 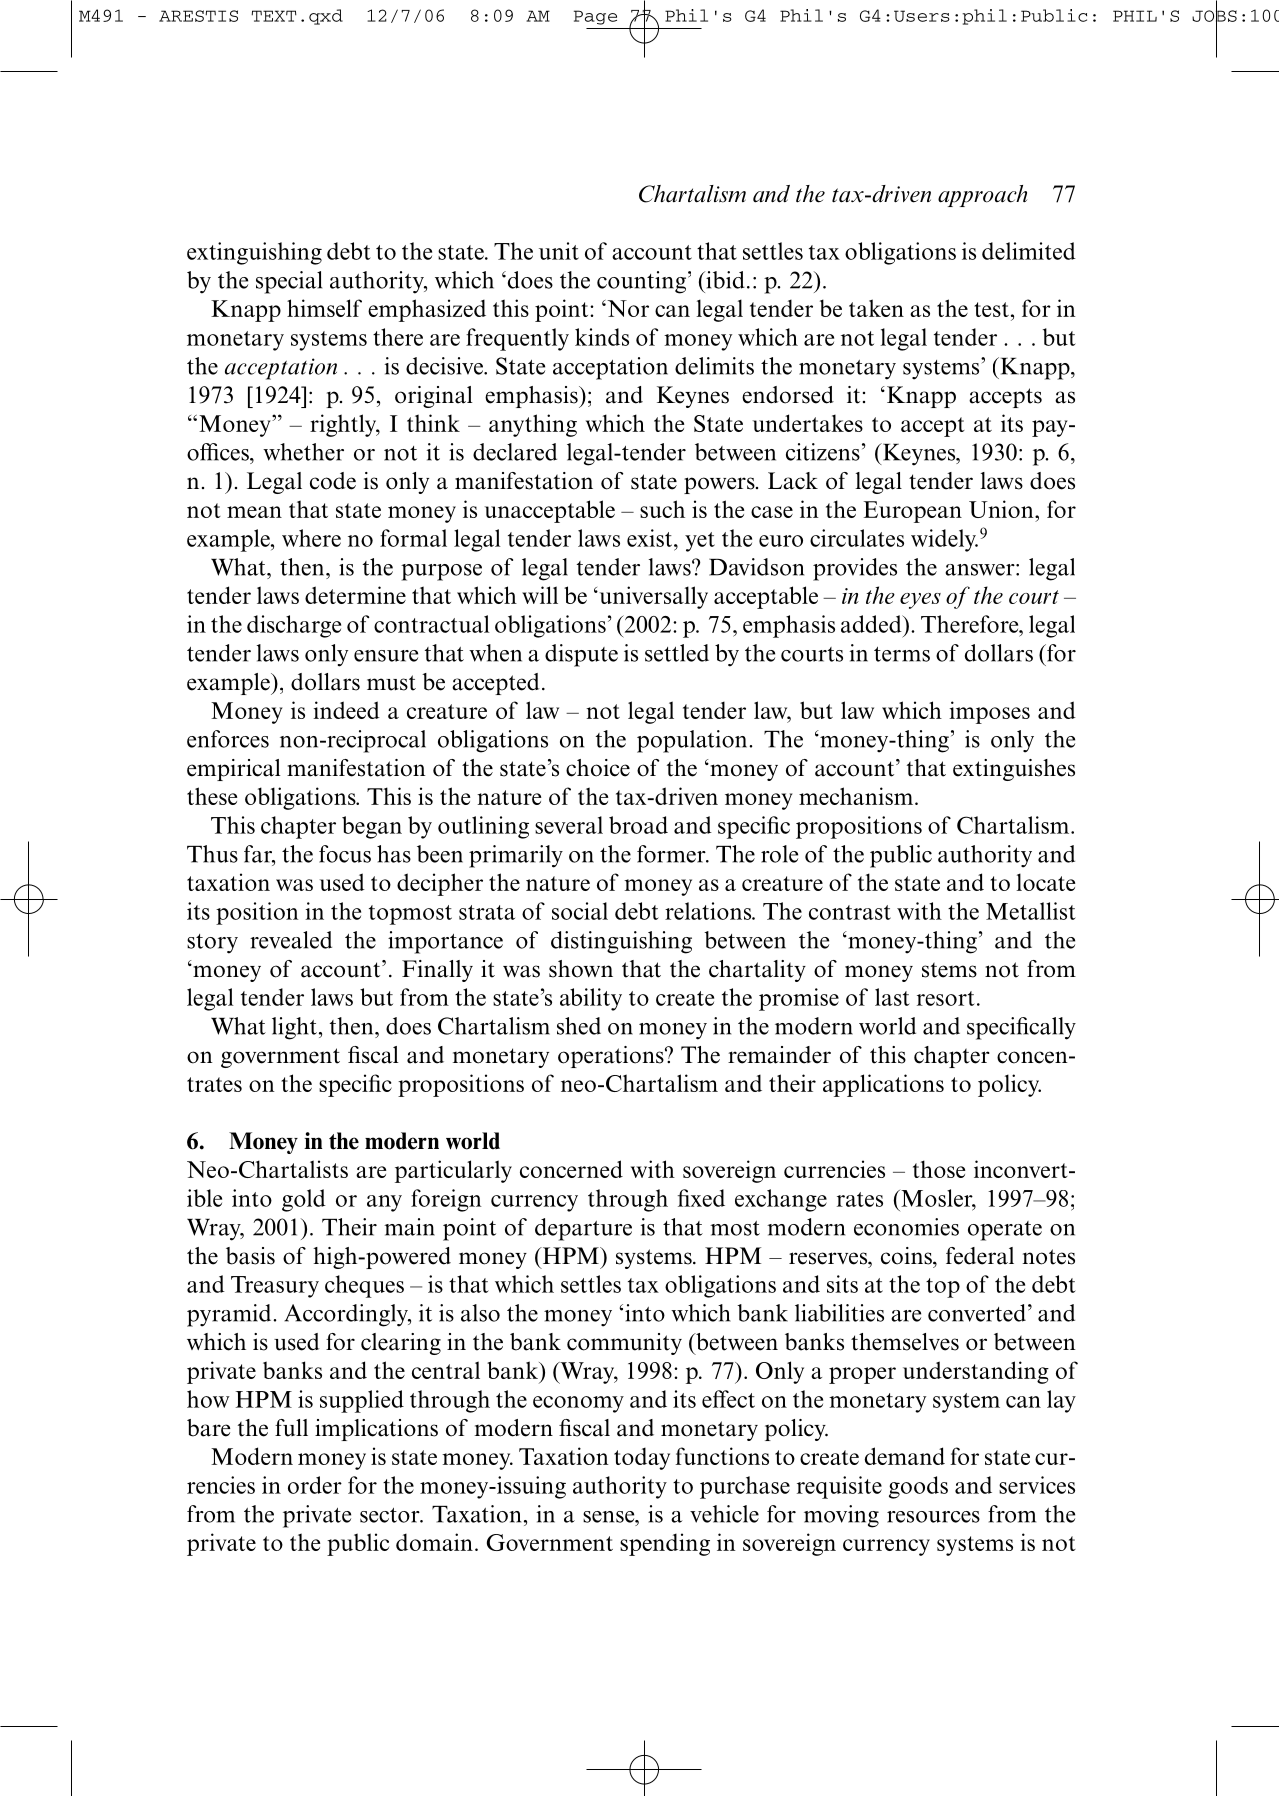 What do you see at coordinates (595, 17) in the page?
I see `Page` at bounding box center [595, 17].
